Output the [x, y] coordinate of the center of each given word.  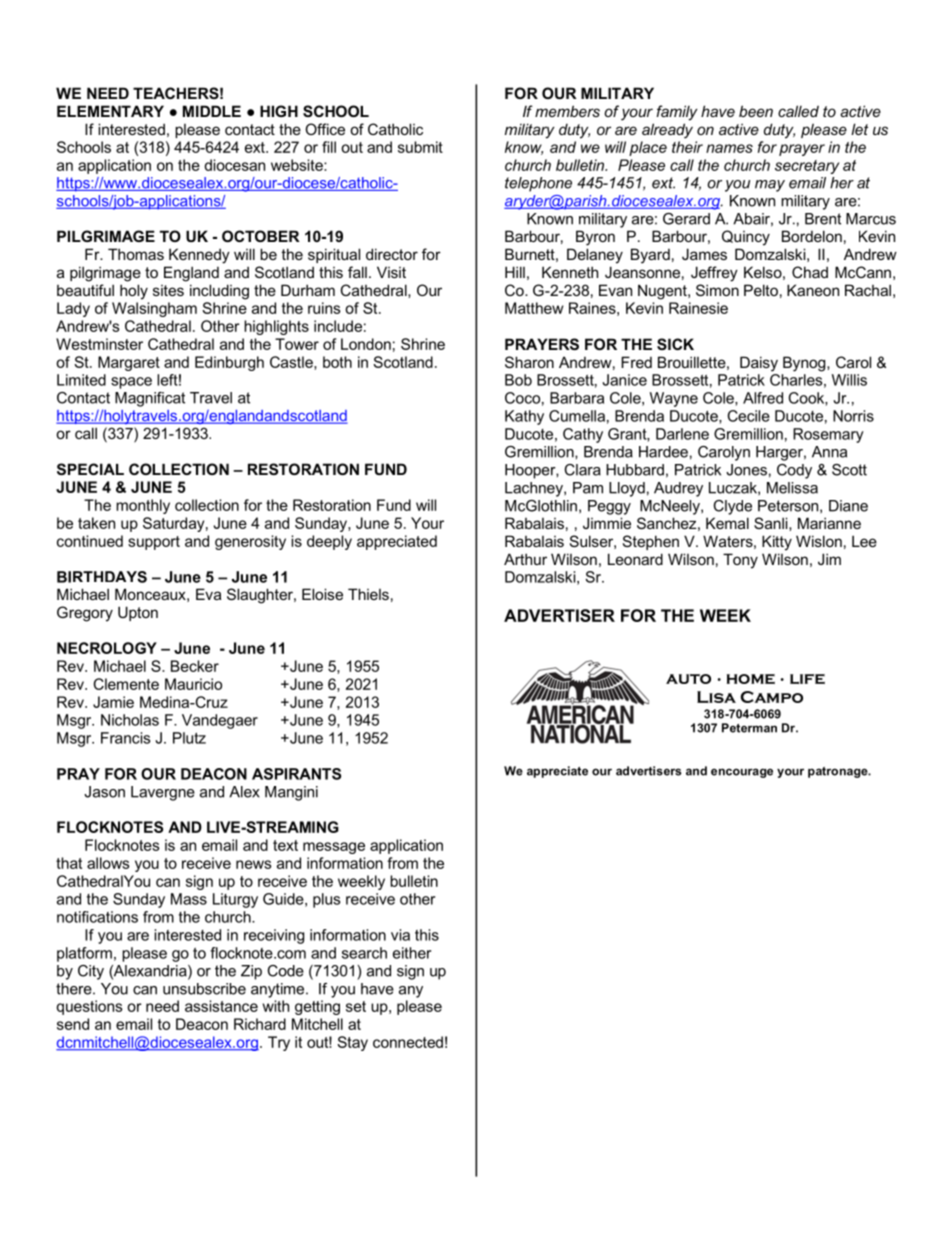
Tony [740, 561]
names [729, 148]
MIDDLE [212, 111]
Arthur [525, 559]
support [154, 543]
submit [420, 147]
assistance [221, 1006]
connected [408, 1042]
